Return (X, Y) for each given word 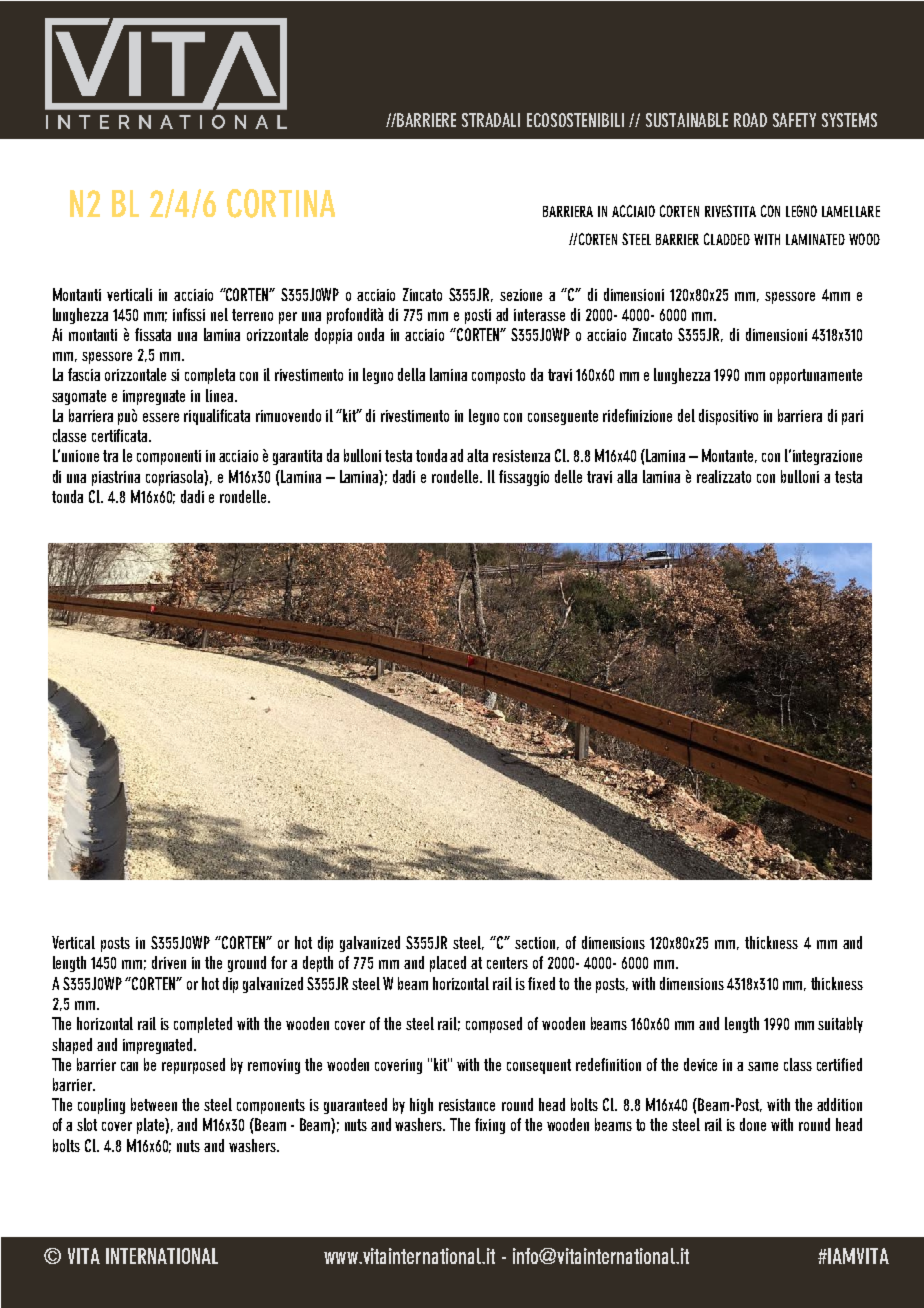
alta (477, 455)
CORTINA (281, 203)
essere (161, 417)
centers (507, 963)
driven (169, 962)
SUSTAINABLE (687, 120)
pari (852, 417)
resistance (467, 1105)
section (535, 943)
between (154, 1104)
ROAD (750, 120)
